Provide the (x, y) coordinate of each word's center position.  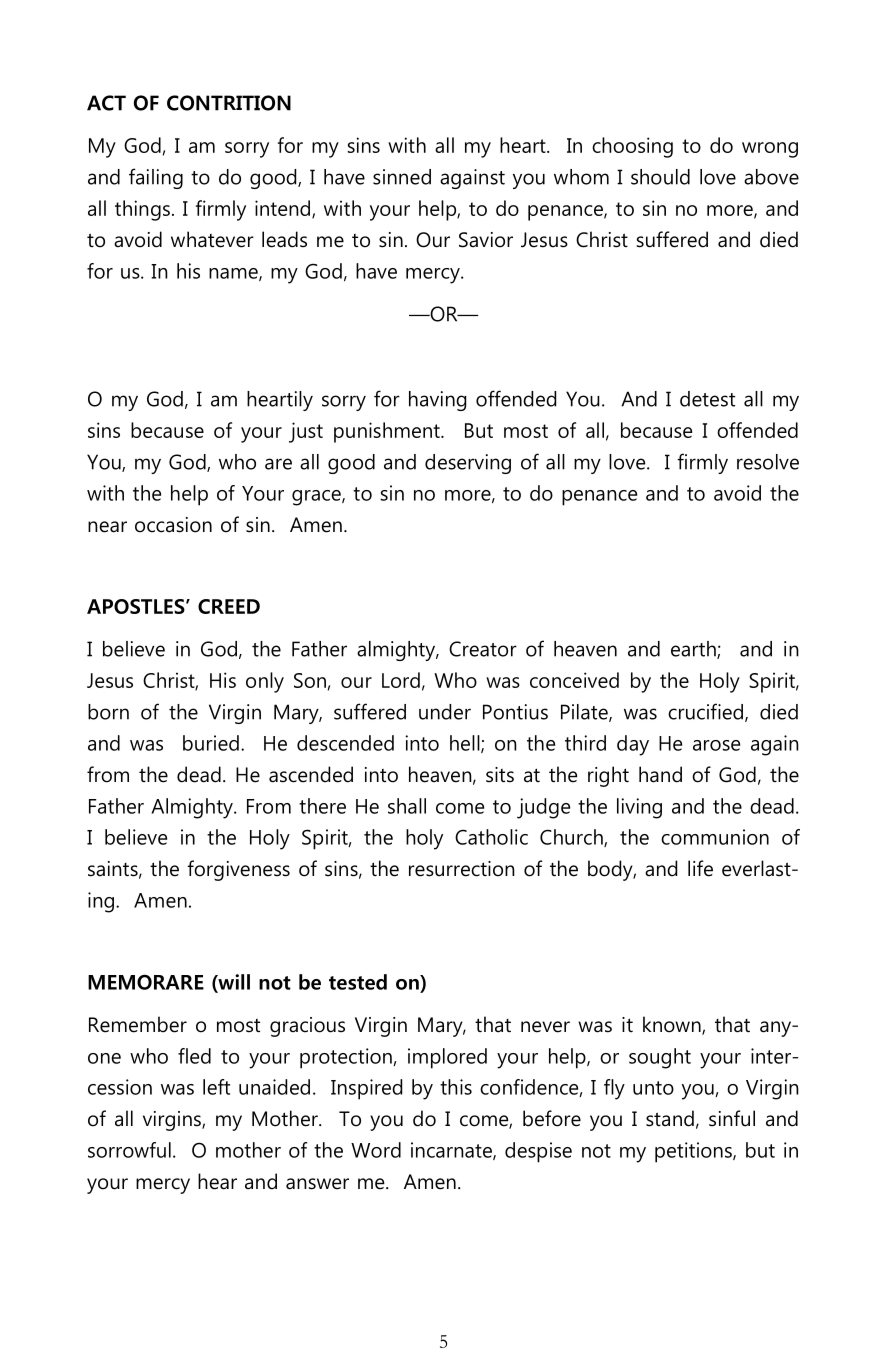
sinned (402, 177)
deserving (468, 464)
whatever (212, 239)
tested (358, 982)
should (660, 177)
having (437, 401)
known (673, 1025)
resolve (768, 462)
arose (716, 745)
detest (707, 399)
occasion (173, 525)
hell (466, 744)
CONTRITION (229, 103)
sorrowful (129, 1150)
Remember (138, 1024)
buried (211, 743)
